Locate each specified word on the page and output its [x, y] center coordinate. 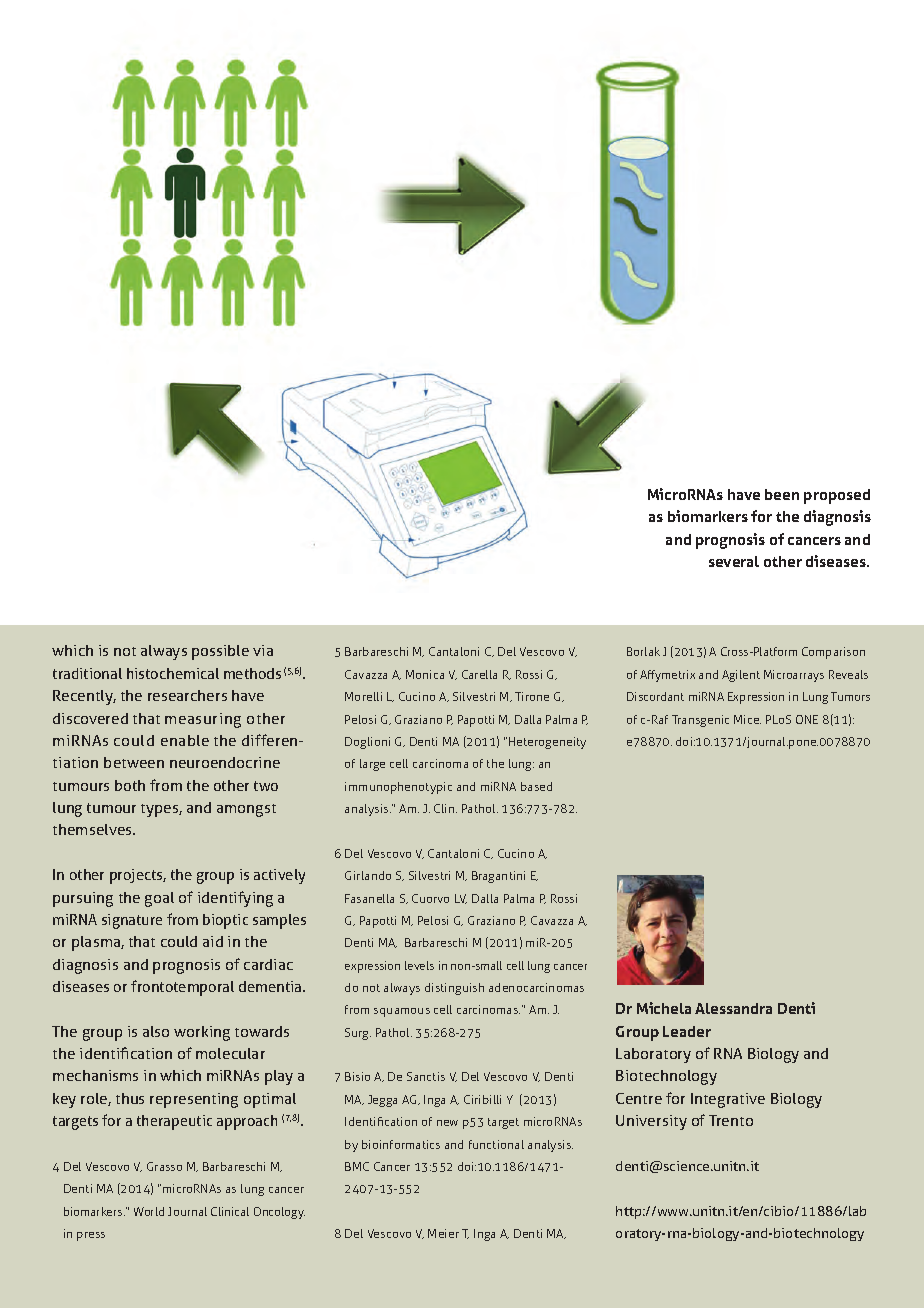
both [130, 785]
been [782, 494]
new [447, 1123]
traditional [87, 673]
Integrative [728, 1100]
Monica [425, 674]
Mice [747, 719]
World [149, 1211]
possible [220, 652]
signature [132, 921]
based [536, 786]
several [734, 561]
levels [419, 965]
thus [130, 1098]
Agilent [741, 676]
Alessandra [733, 1008]
